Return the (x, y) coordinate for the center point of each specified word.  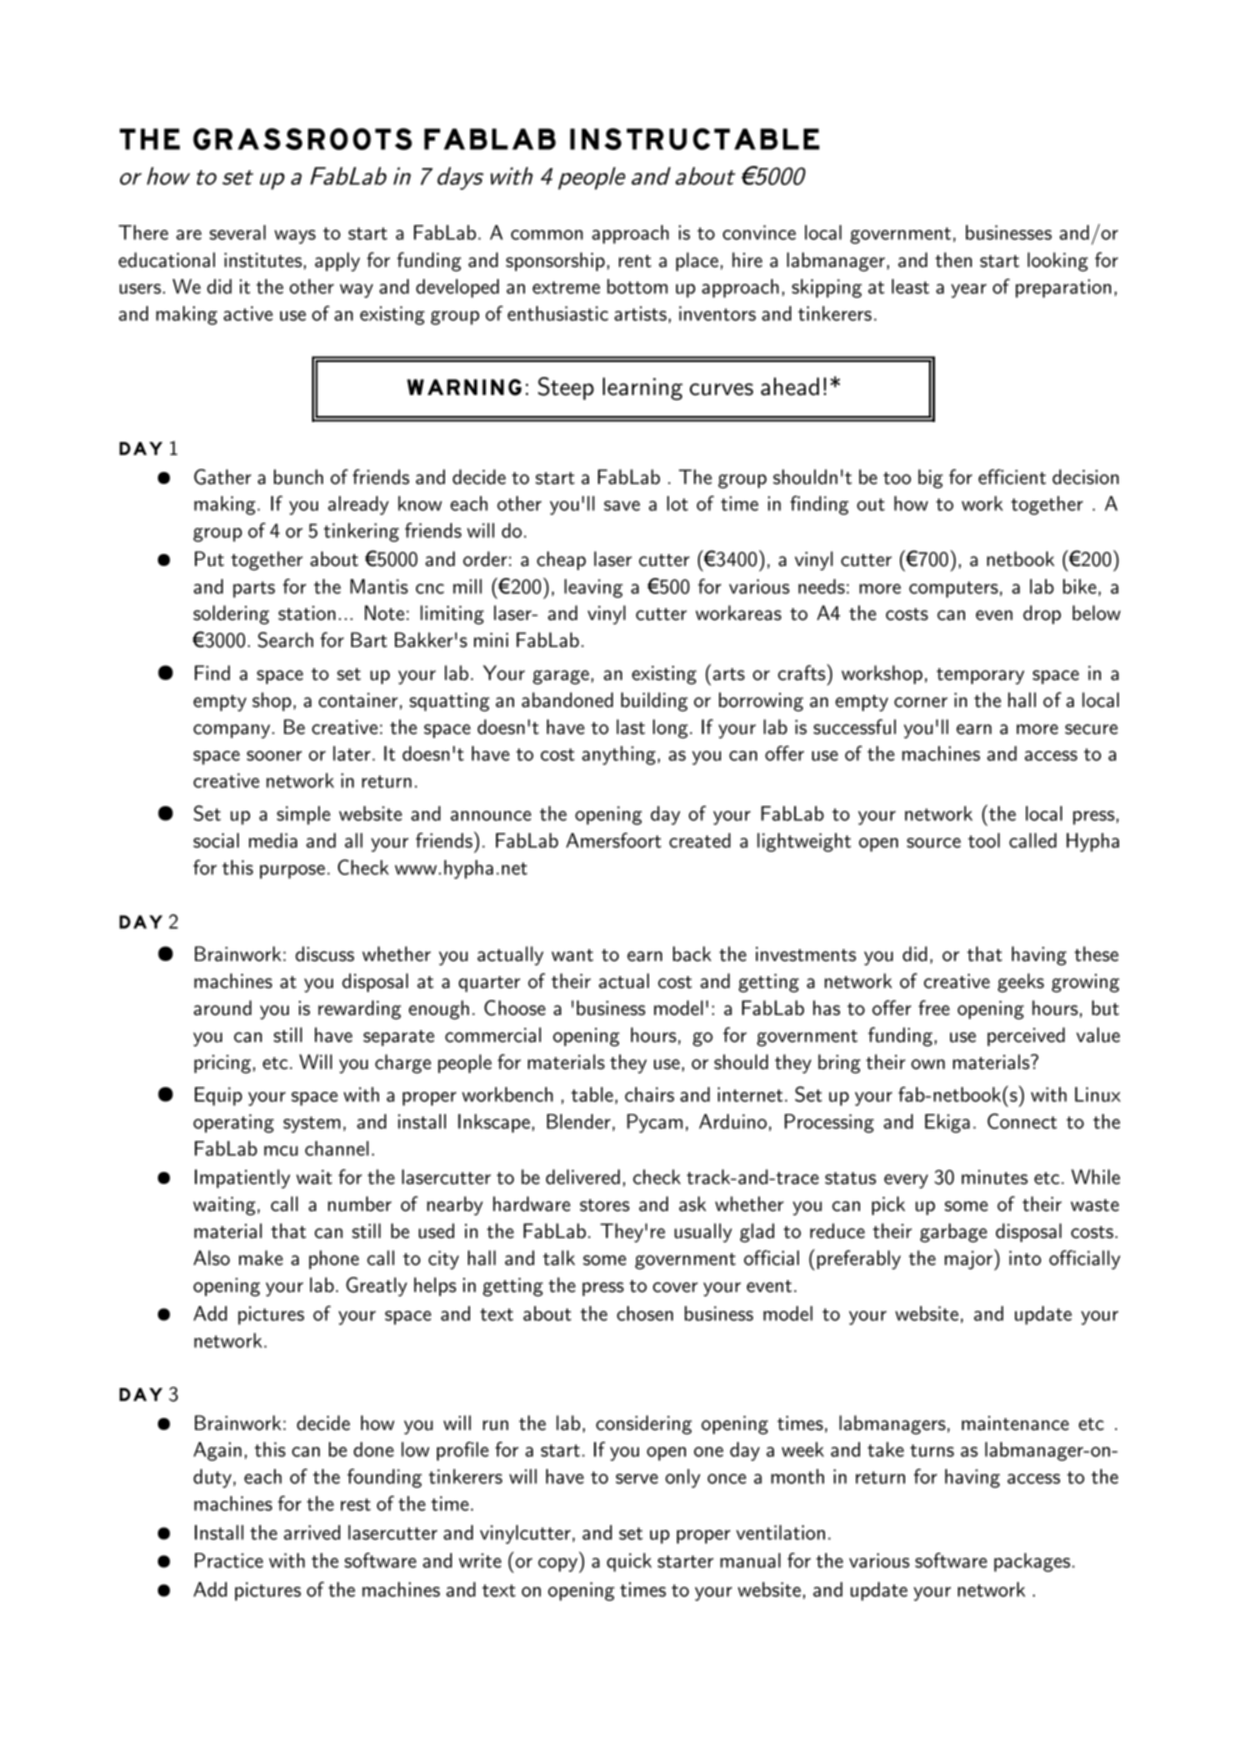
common (547, 235)
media (273, 840)
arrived (312, 1532)
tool (984, 840)
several (237, 232)
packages (1033, 1562)
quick (629, 1562)
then (953, 260)
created (700, 840)
